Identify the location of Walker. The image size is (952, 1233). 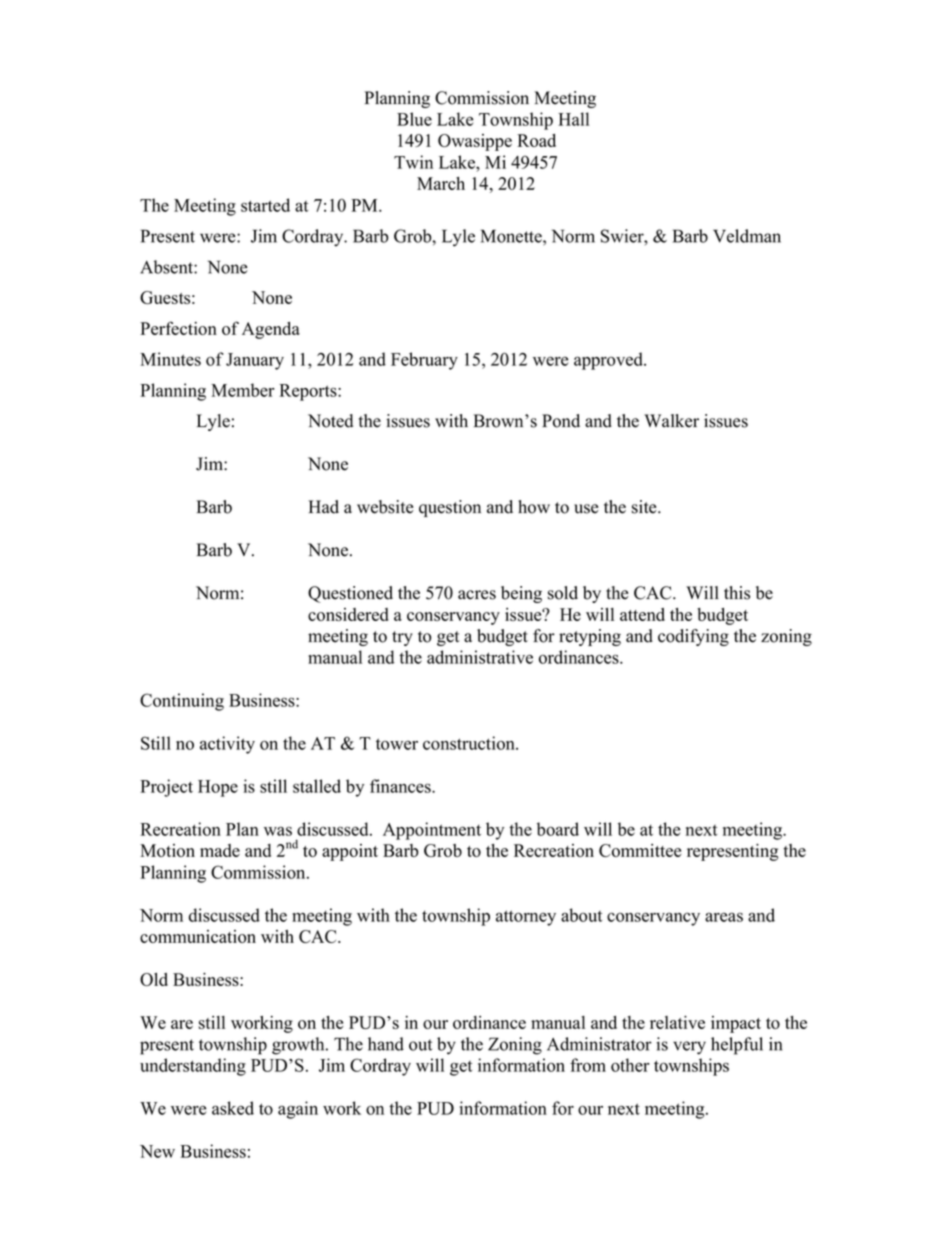
(671, 421).
